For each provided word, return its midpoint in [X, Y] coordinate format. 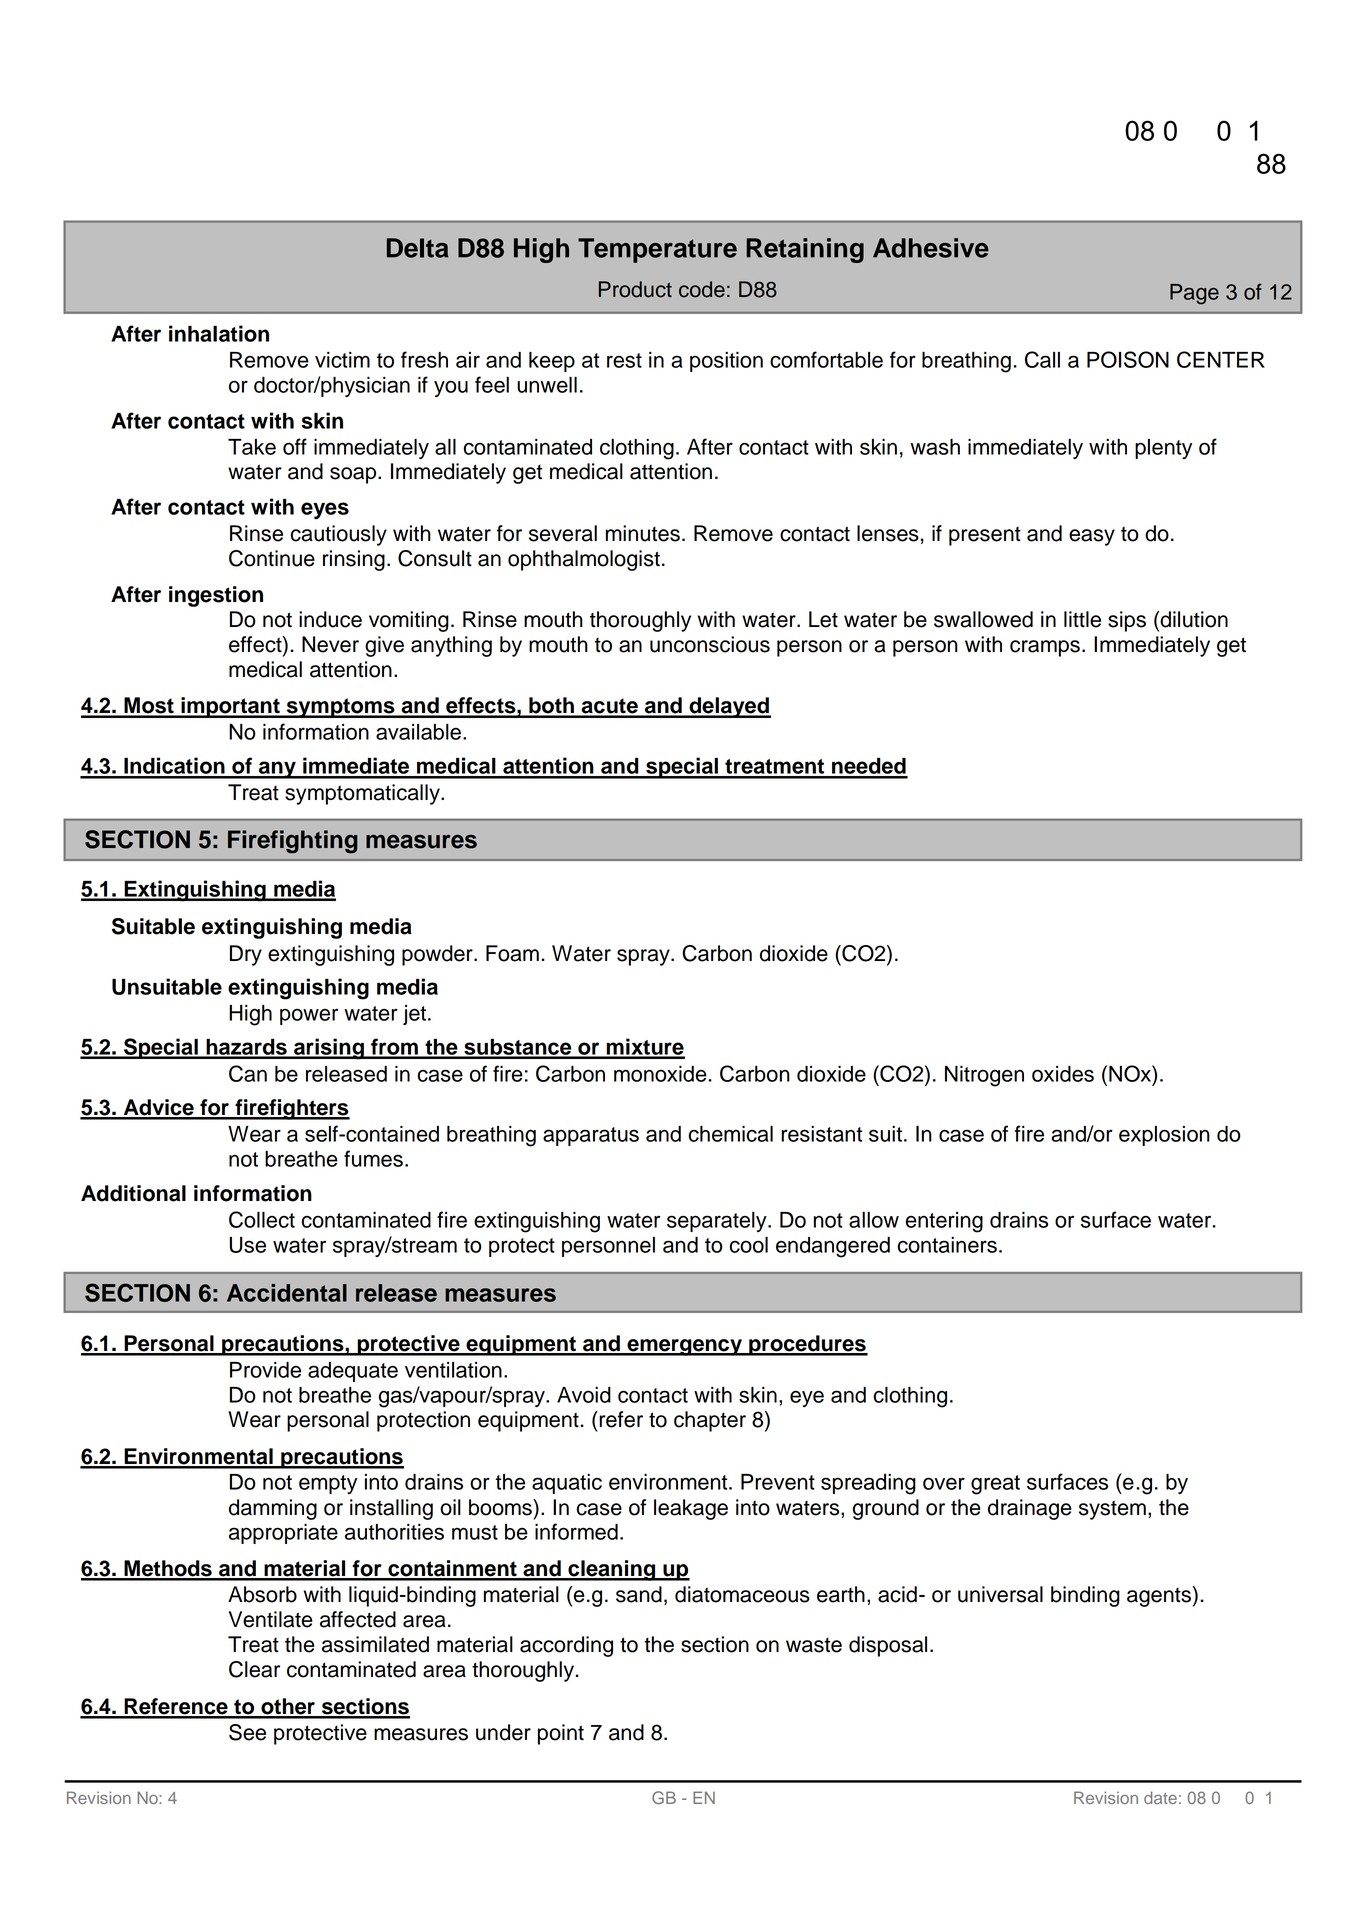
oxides [1063, 1074]
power [309, 1016]
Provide [265, 1370]
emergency [684, 1347]
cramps [1045, 648]
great [995, 1485]
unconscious [710, 644]
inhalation [219, 333]
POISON [1128, 359]
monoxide [661, 1074]
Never [330, 644]
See [247, 1732]
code [702, 289]
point [561, 1734]
